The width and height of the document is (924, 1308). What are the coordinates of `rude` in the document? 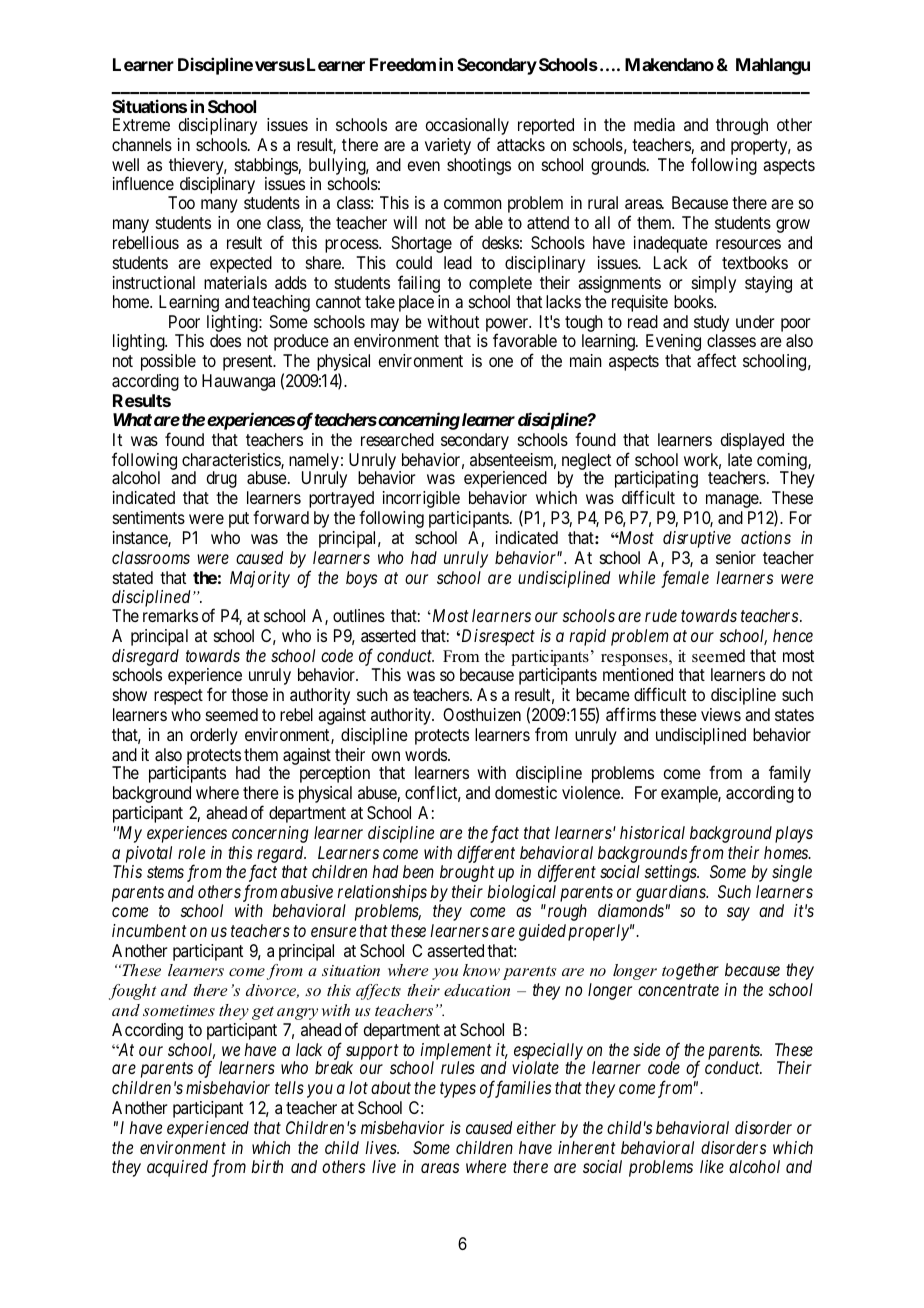 It's located at (661, 615).
